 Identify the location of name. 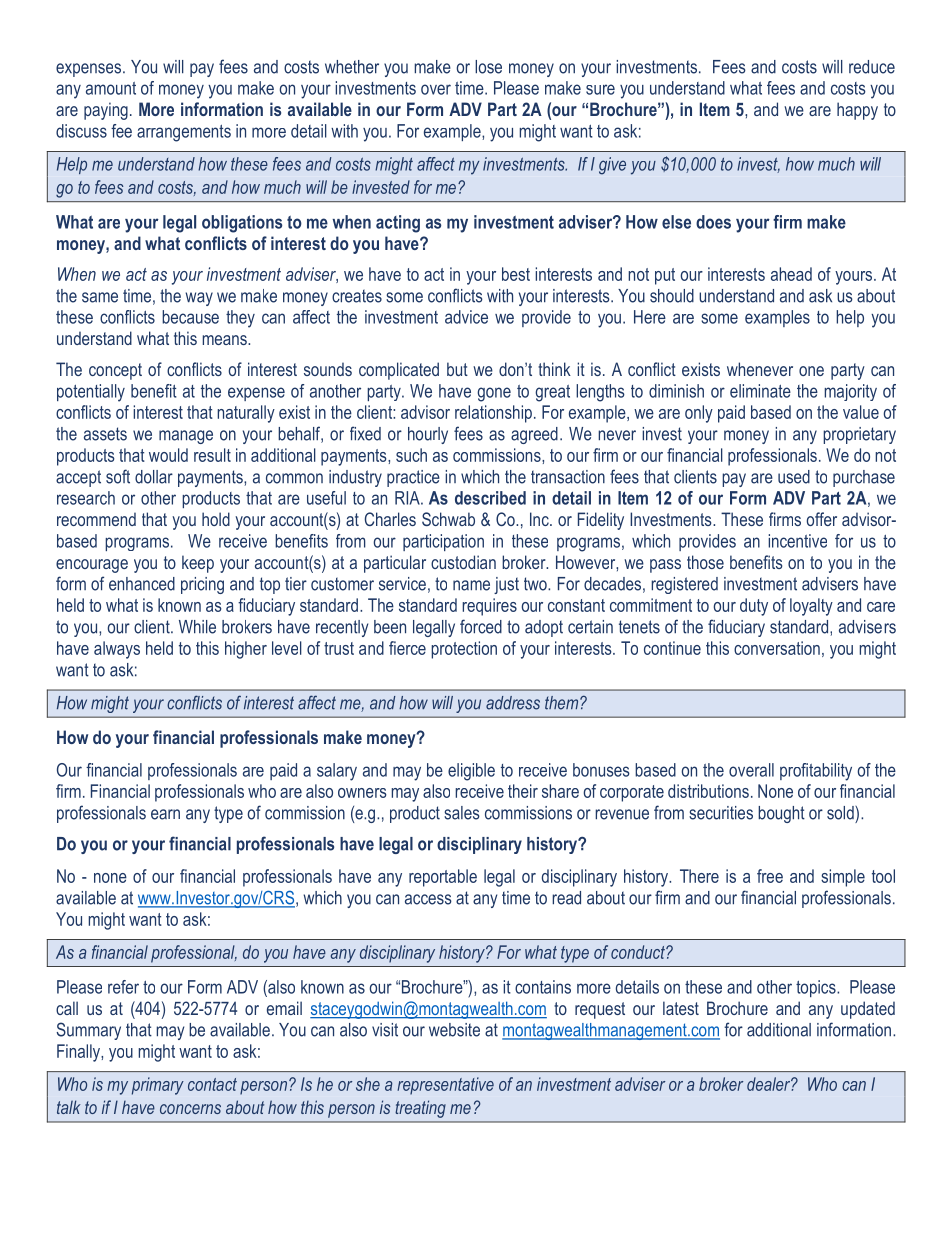
(471, 585).
